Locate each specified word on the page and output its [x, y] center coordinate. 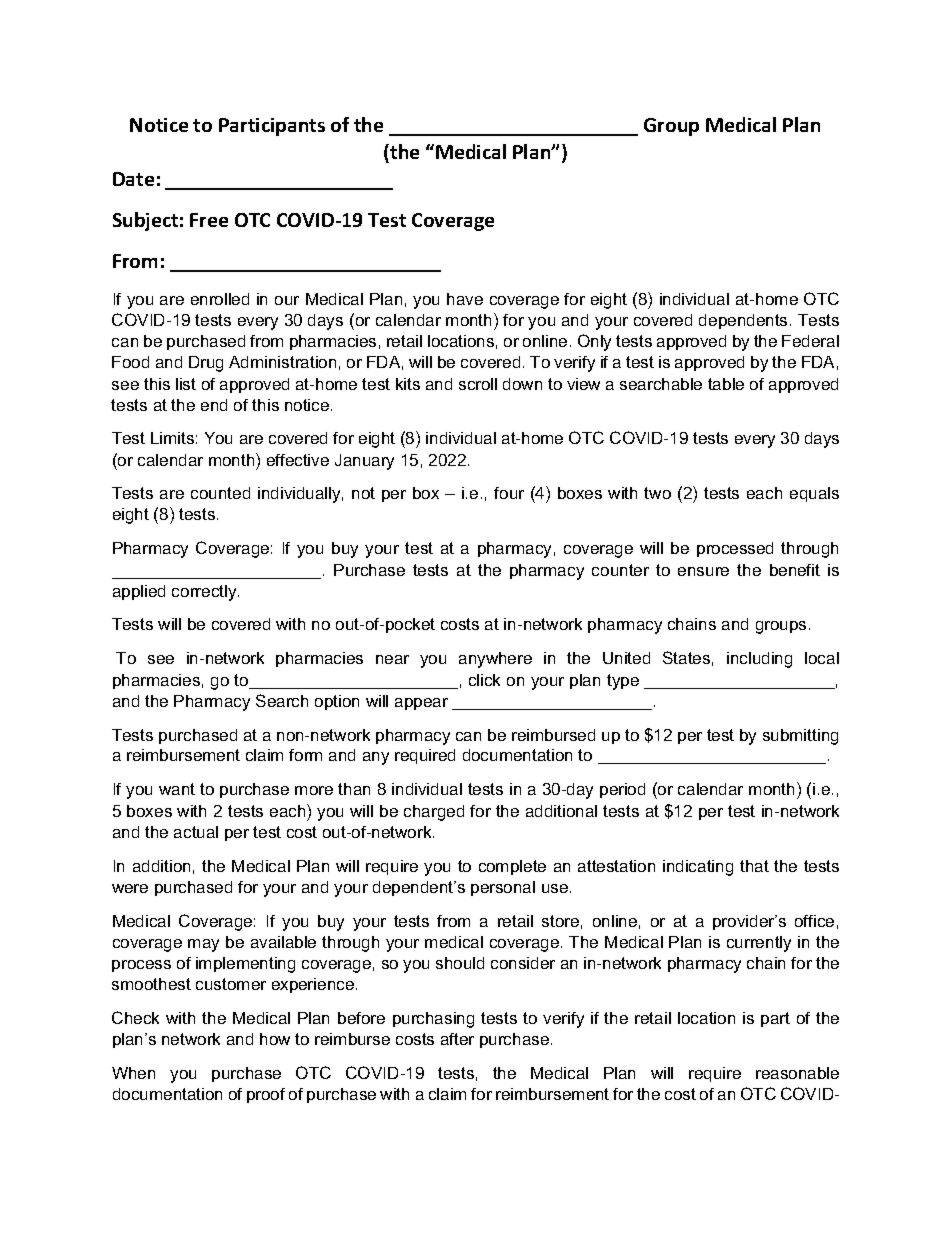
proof [266, 1095]
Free [209, 220]
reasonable [797, 1073]
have [465, 299]
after [457, 1039]
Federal [810, 341]
